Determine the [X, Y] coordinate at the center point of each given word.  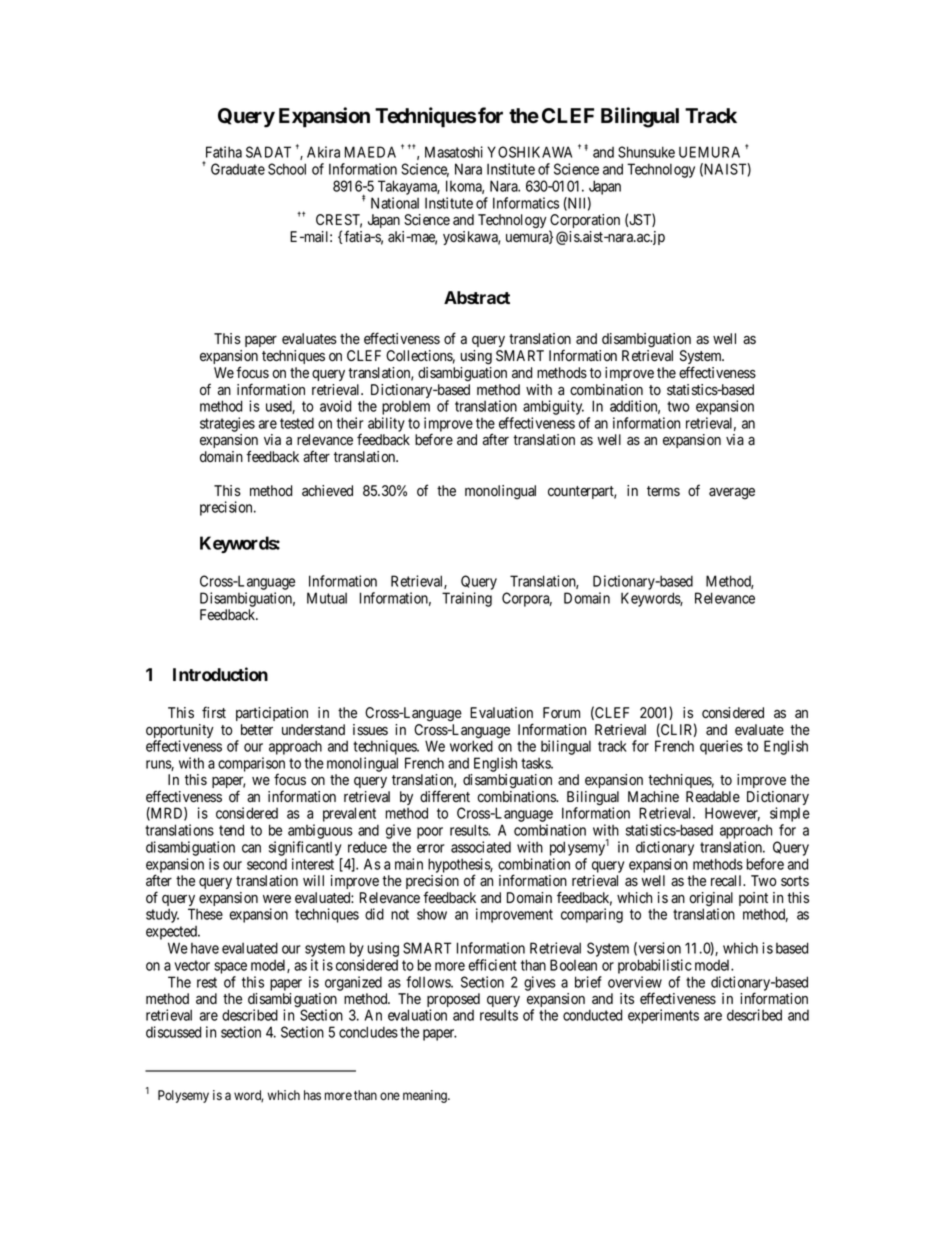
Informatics [526, 203]
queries [721, 747]
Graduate [238, 169]
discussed [174, 1032]
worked [471, 746]
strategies [227, 424]
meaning [426, 1096]
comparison [251, 765]
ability [386, 424]
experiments [663, 1016]
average [732, 494]
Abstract [477, 297]
